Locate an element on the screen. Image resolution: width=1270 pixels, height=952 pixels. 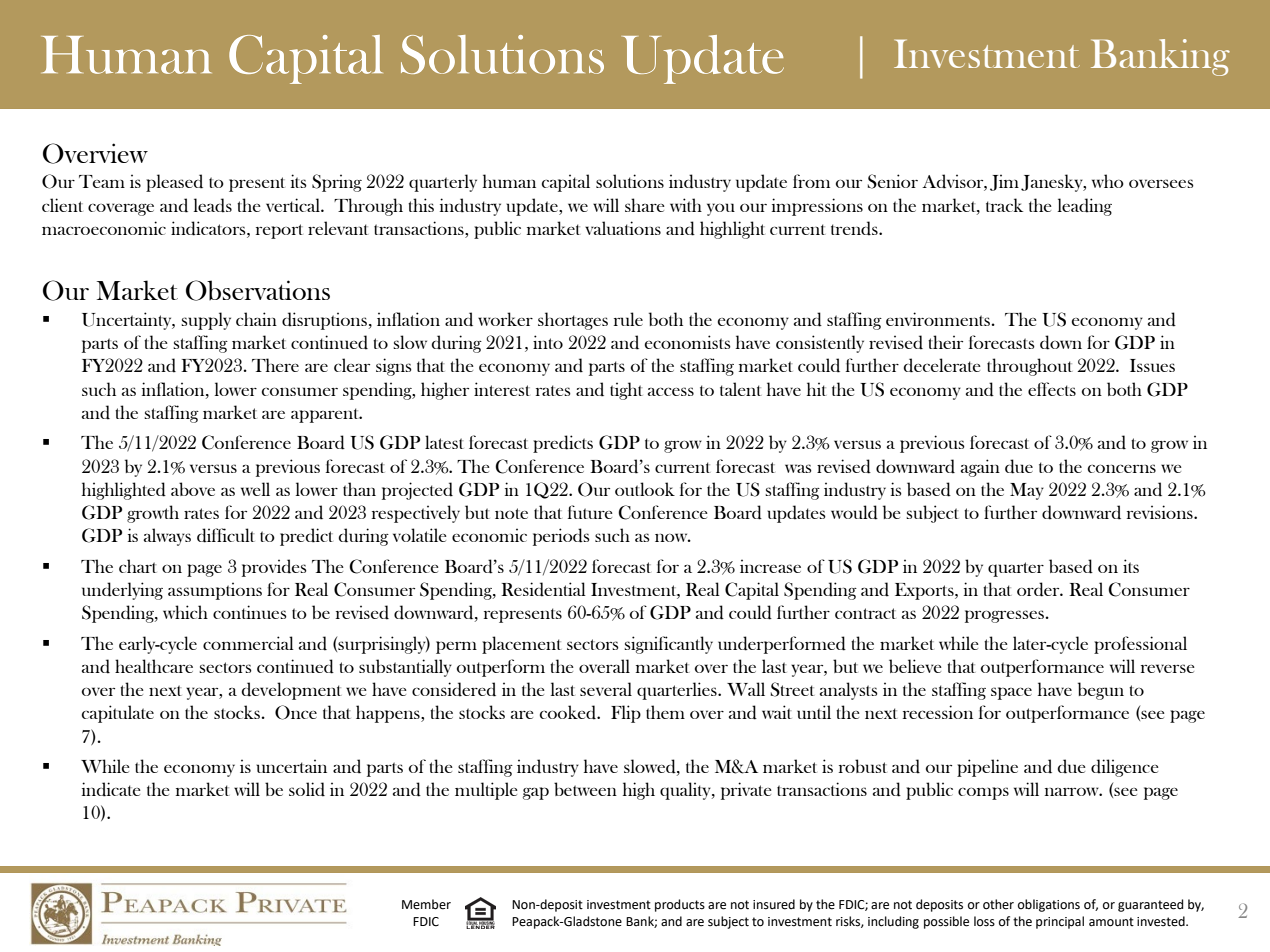
tight is located at coordinates (626, 391).
